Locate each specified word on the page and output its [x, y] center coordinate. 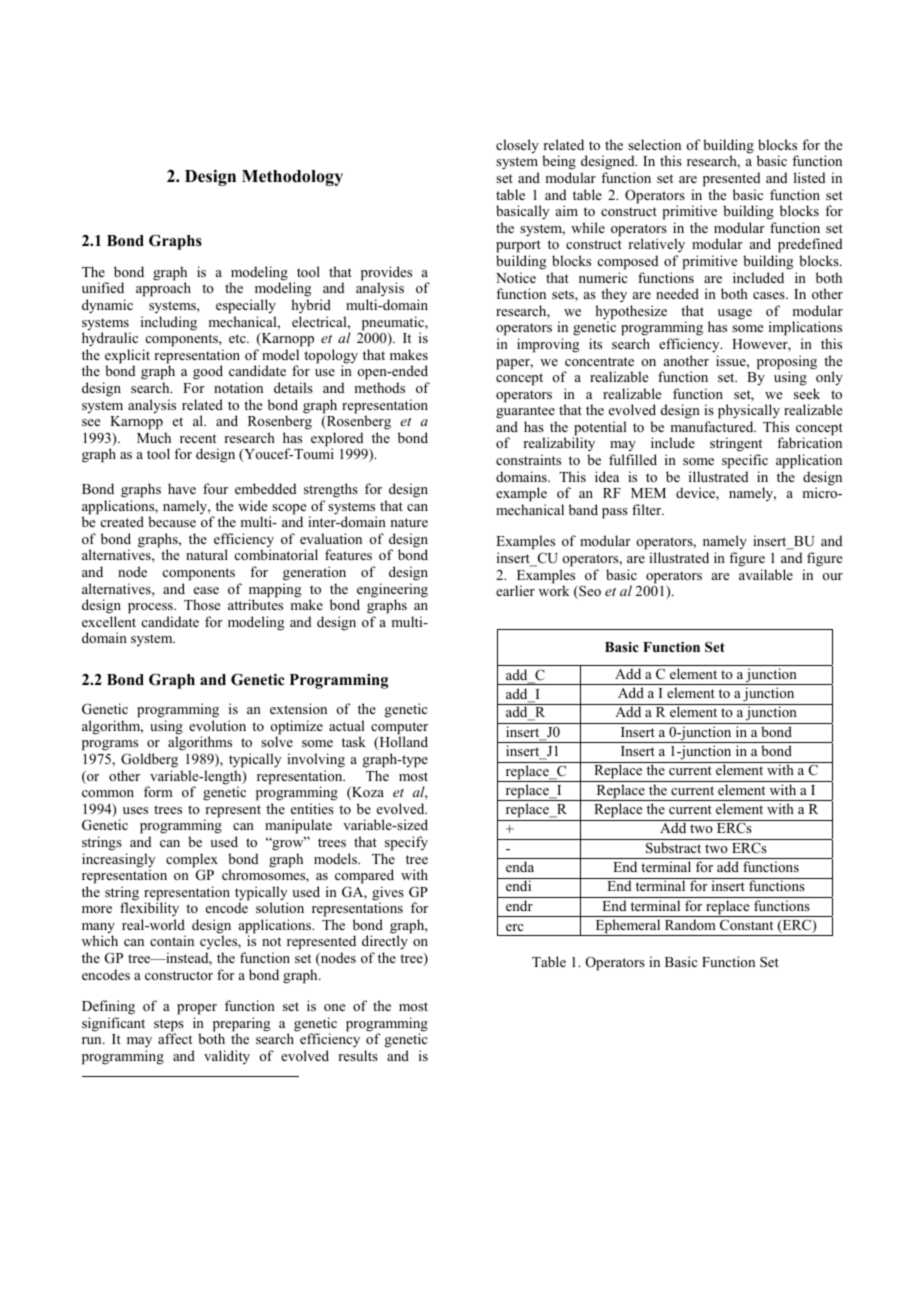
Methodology [292, 178]
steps [169, 1026]
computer [399, 729]
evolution [217, 725]
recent [198, 438]
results [358, 1055]
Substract [673, 848]
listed [809, 177]
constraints [528, 459]
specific [745, 461]
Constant [746, 925]
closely [517, 146]
